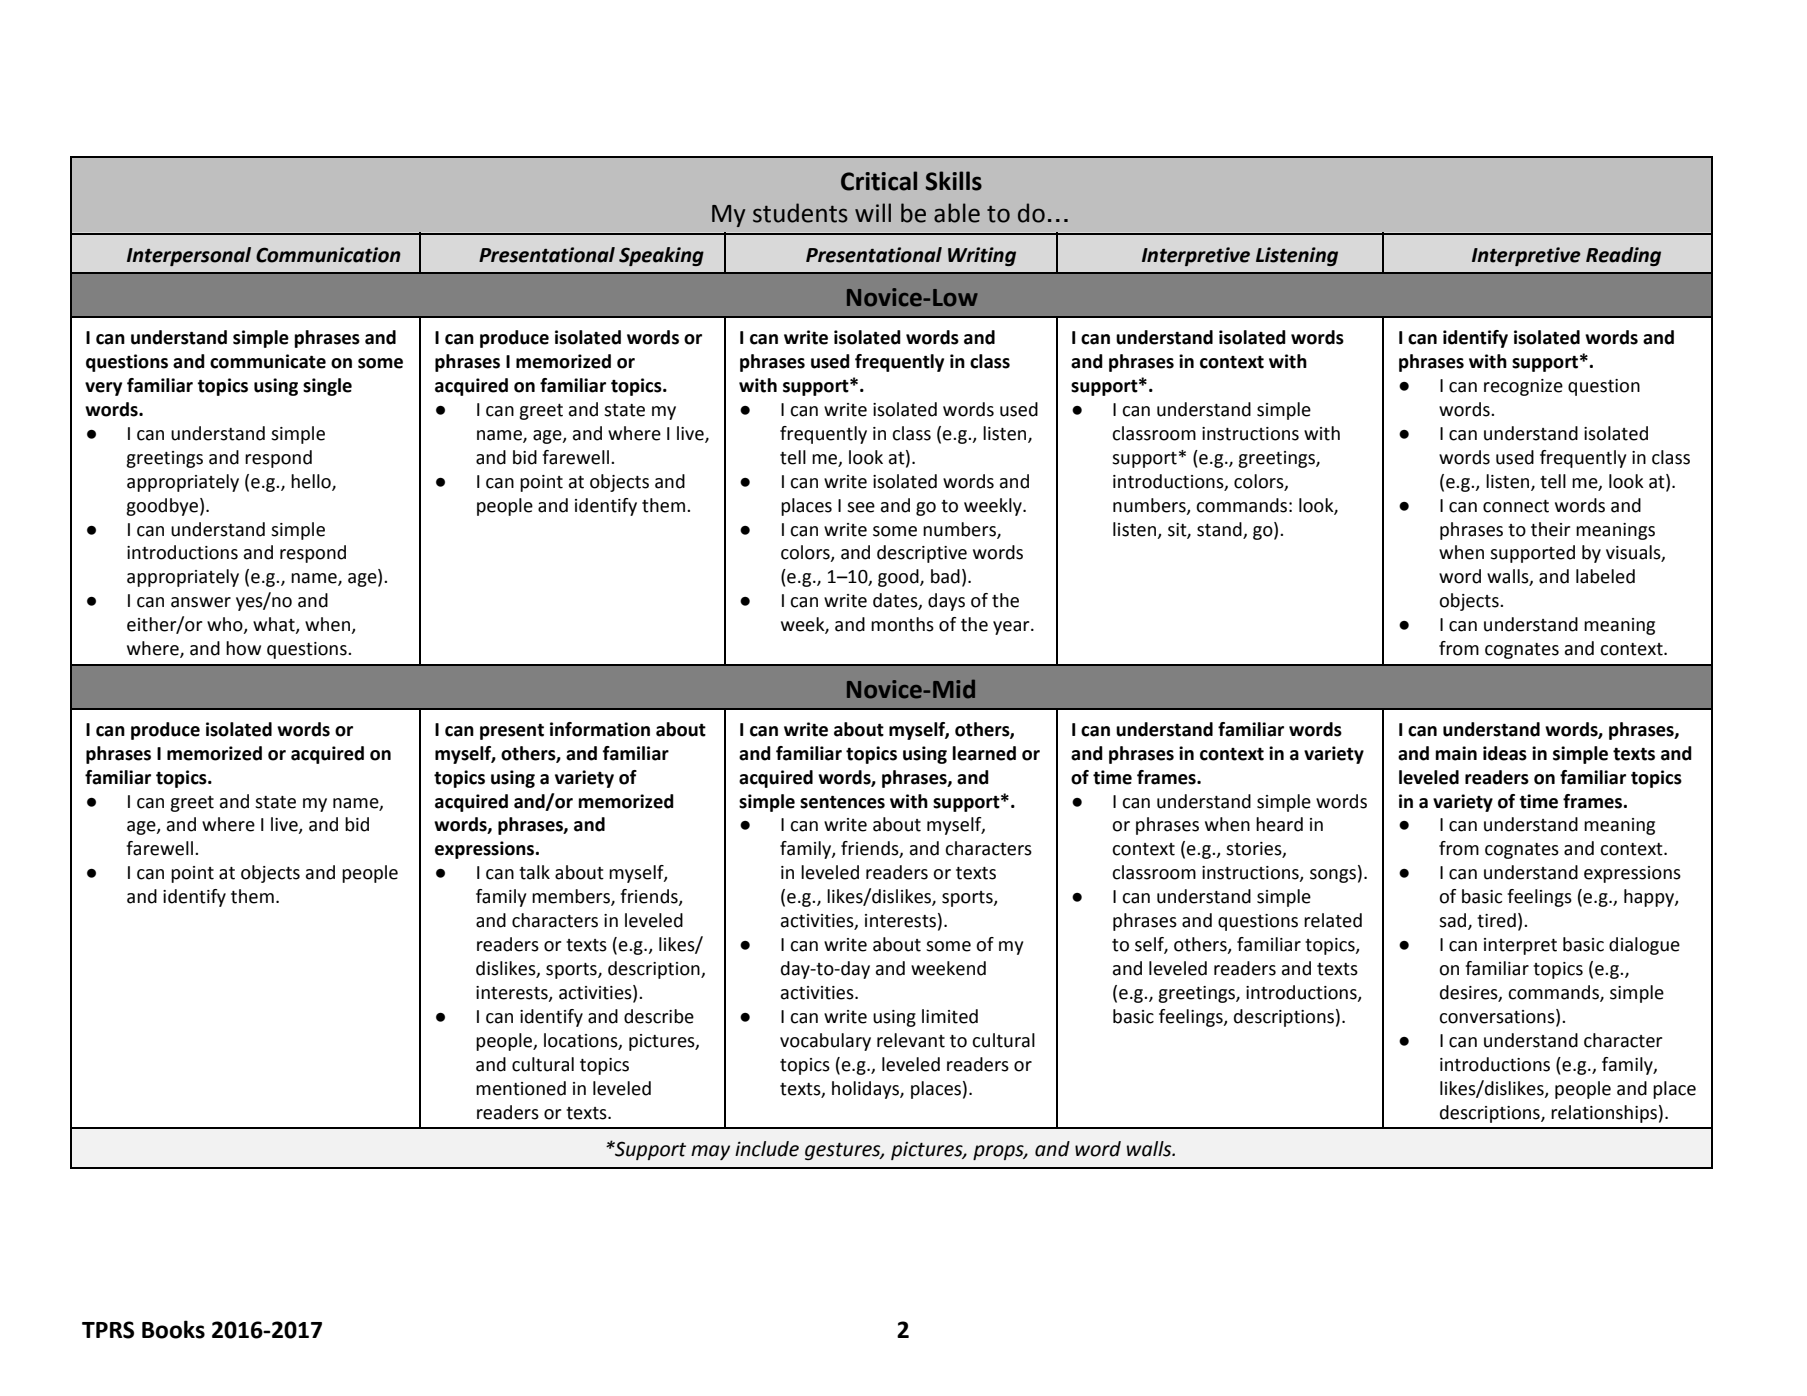 Image resolution: width=1807 pixels, height=1396 pixels. I want to click on may, so click(710, 1152).
